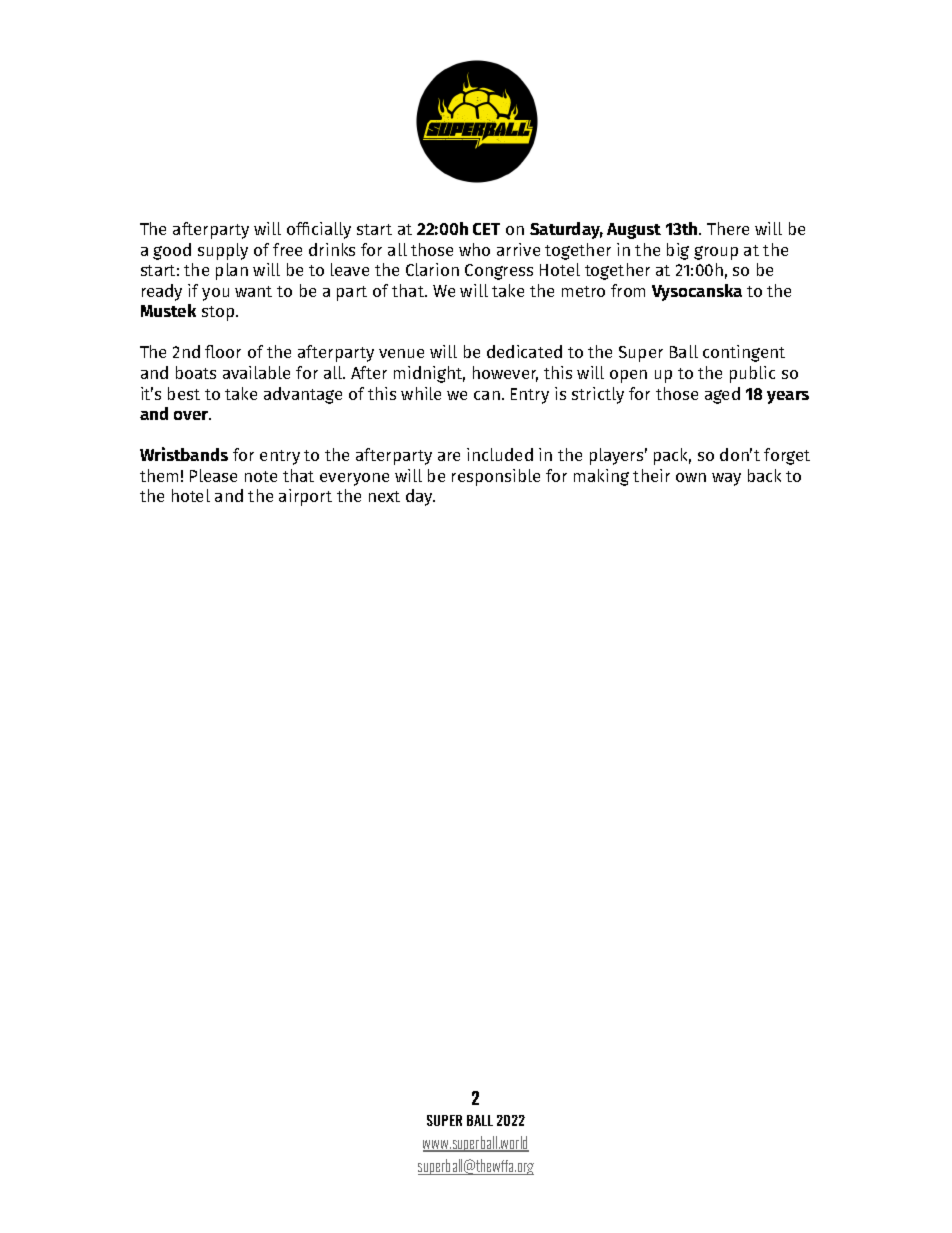 The image size is (952, 1233). What do you see at coordinates (192, 415) in the screenshot?
I see `over` at bounding box center [192, 415].
